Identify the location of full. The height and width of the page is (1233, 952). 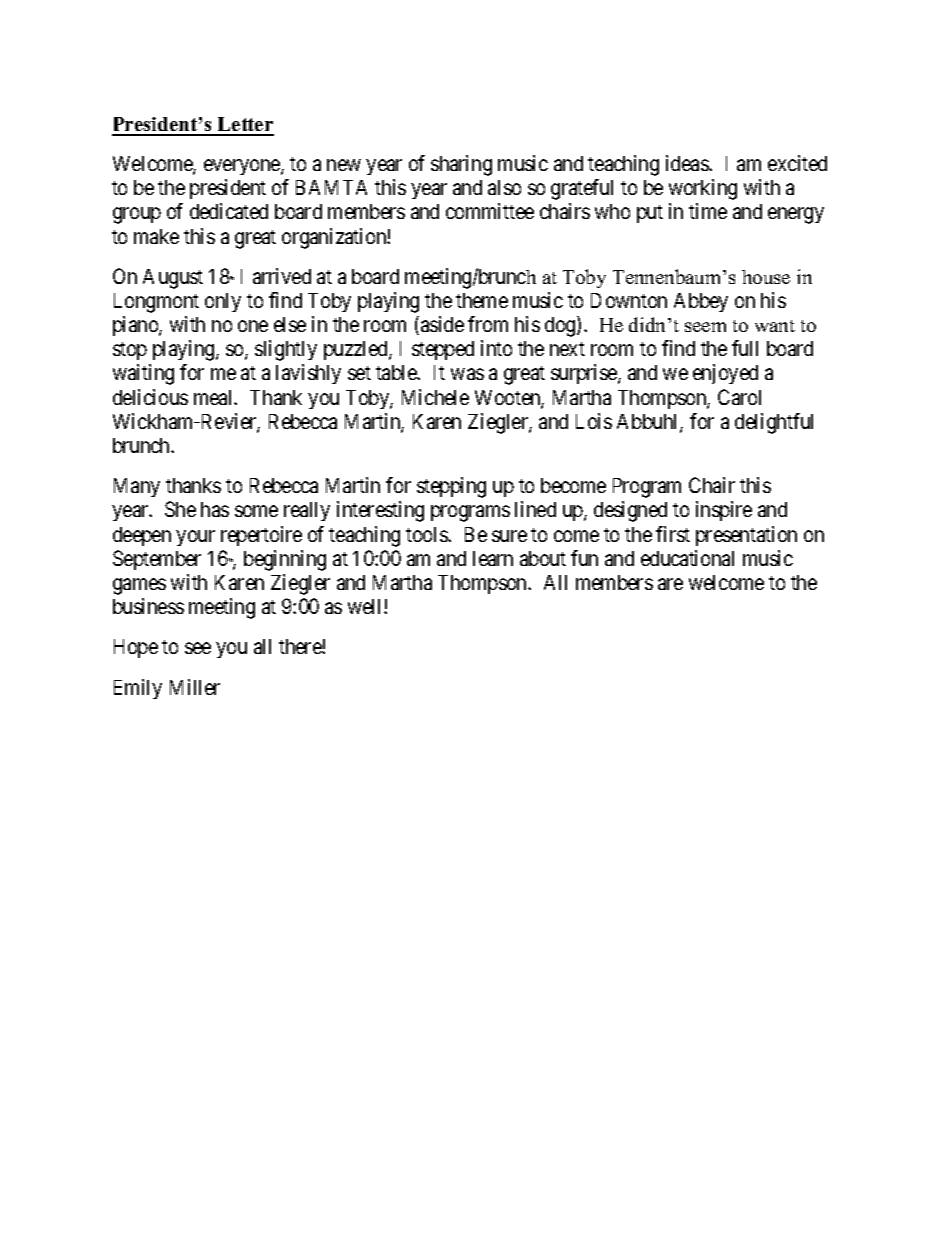
(745, 348).
